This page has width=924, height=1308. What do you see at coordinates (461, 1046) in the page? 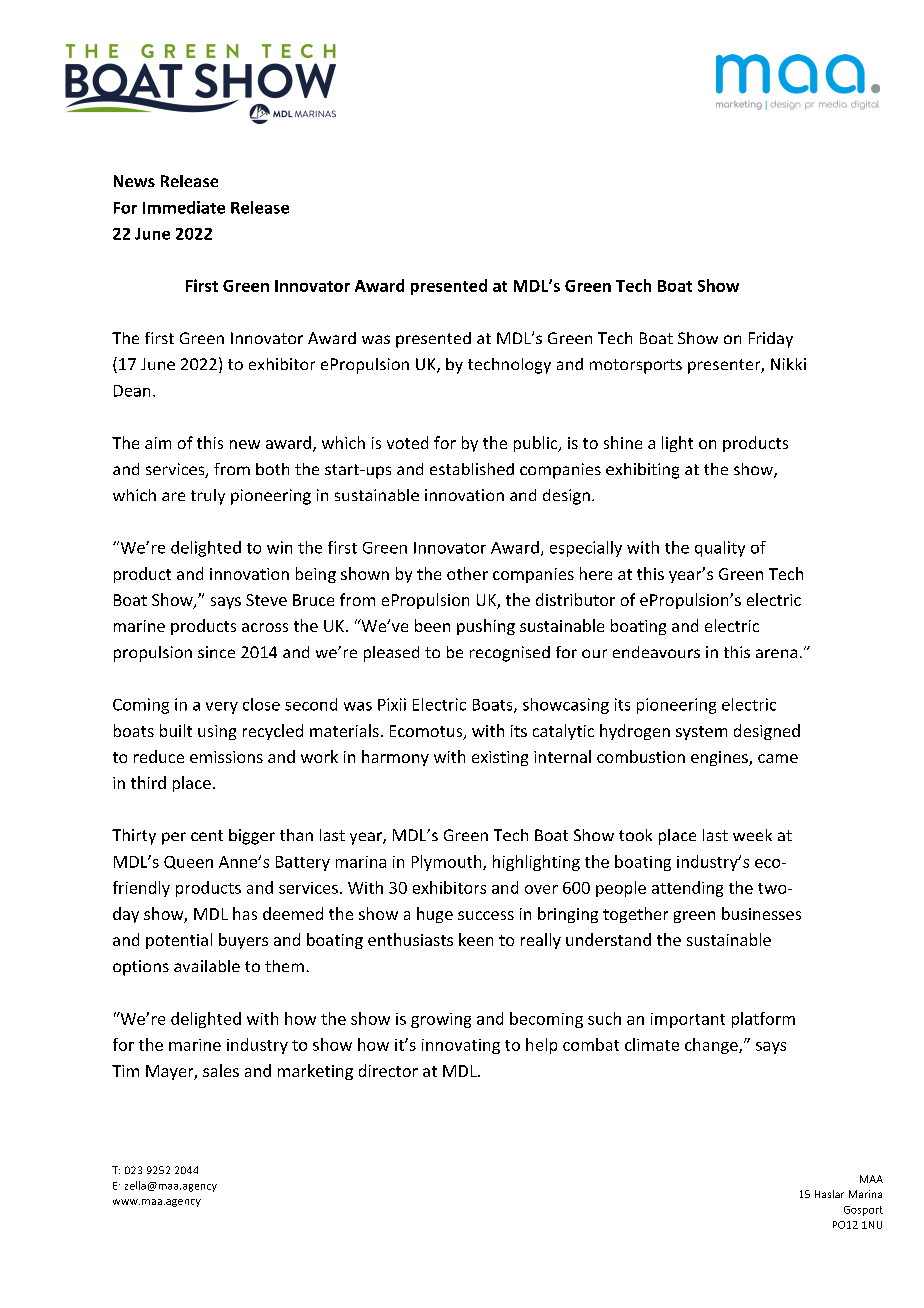
I see `innovating` at bounding box center [461, 1046].
